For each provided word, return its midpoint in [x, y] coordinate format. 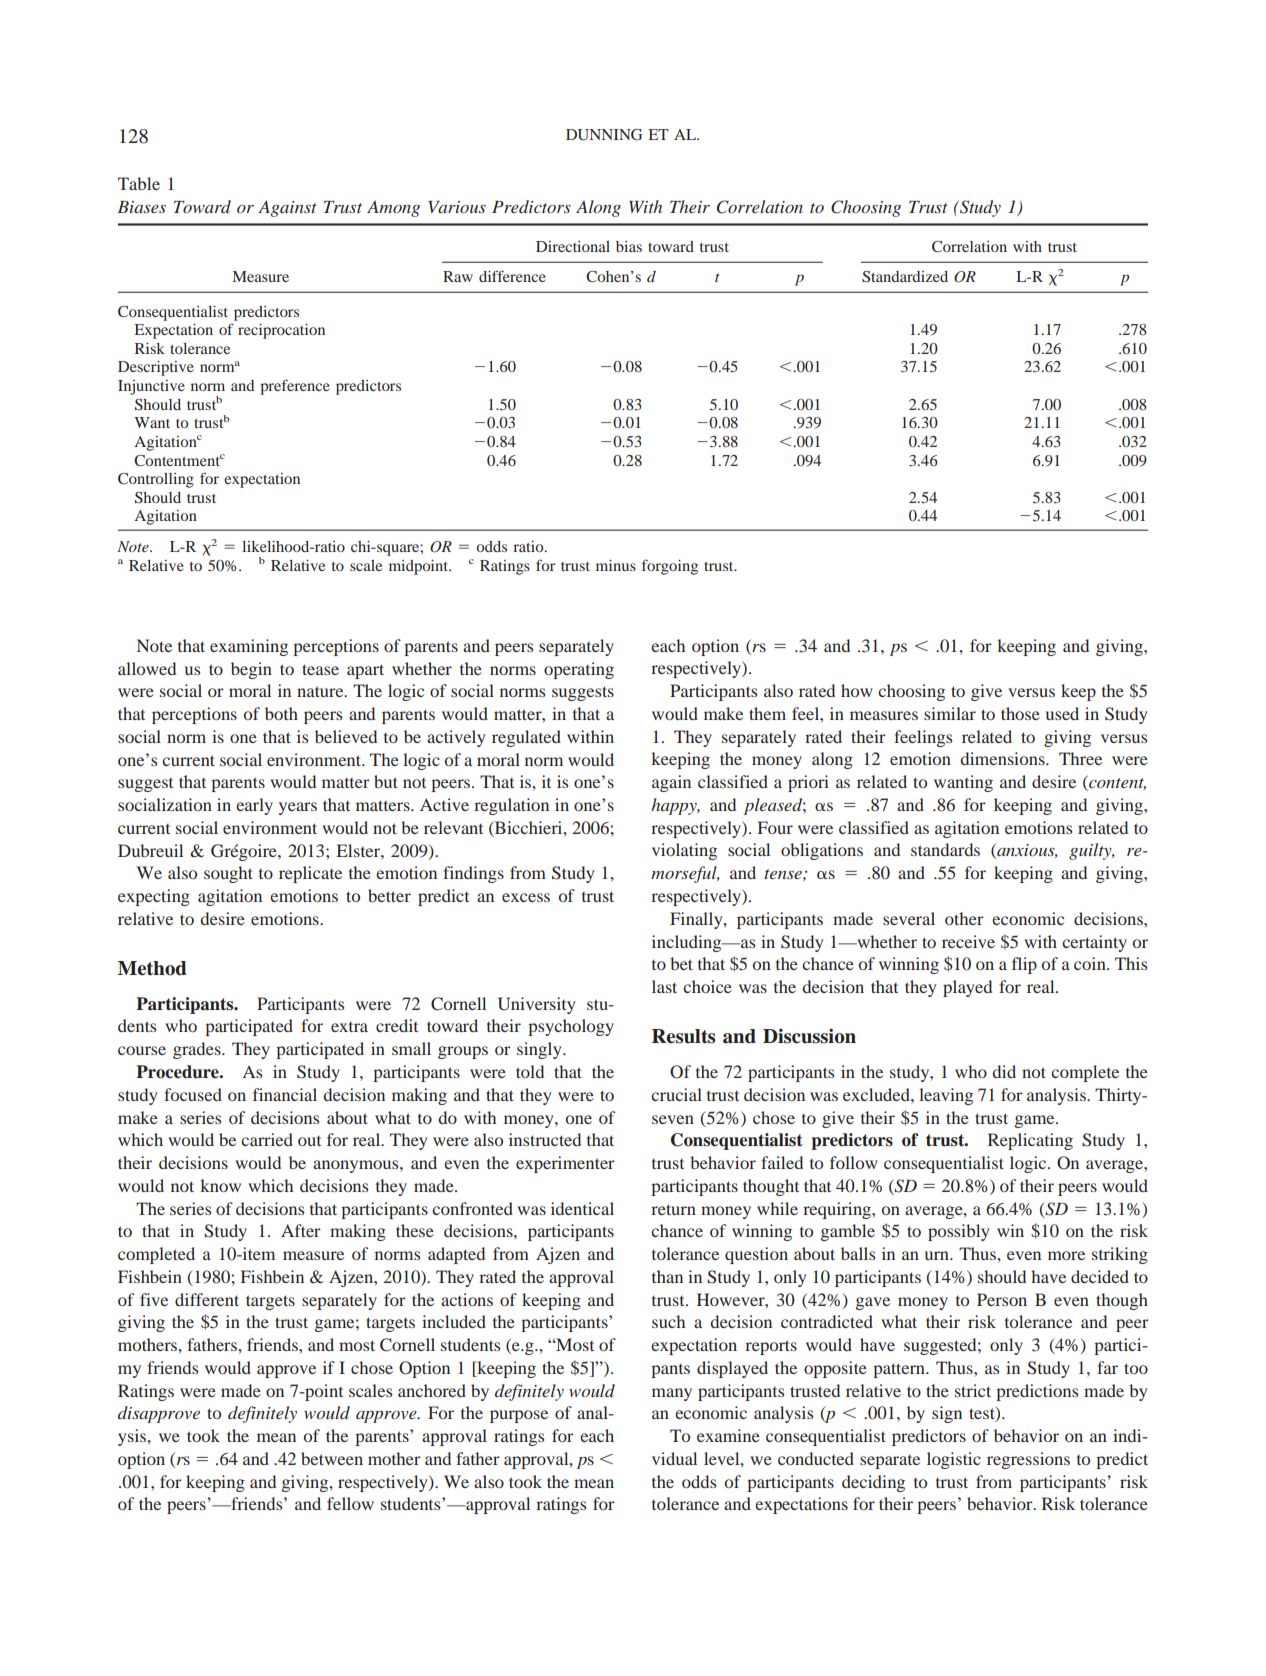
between [332, 1458]
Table [139, 183]
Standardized [905, 277]
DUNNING [604, 135]
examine [728, 1435]
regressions [1028, 1460]
